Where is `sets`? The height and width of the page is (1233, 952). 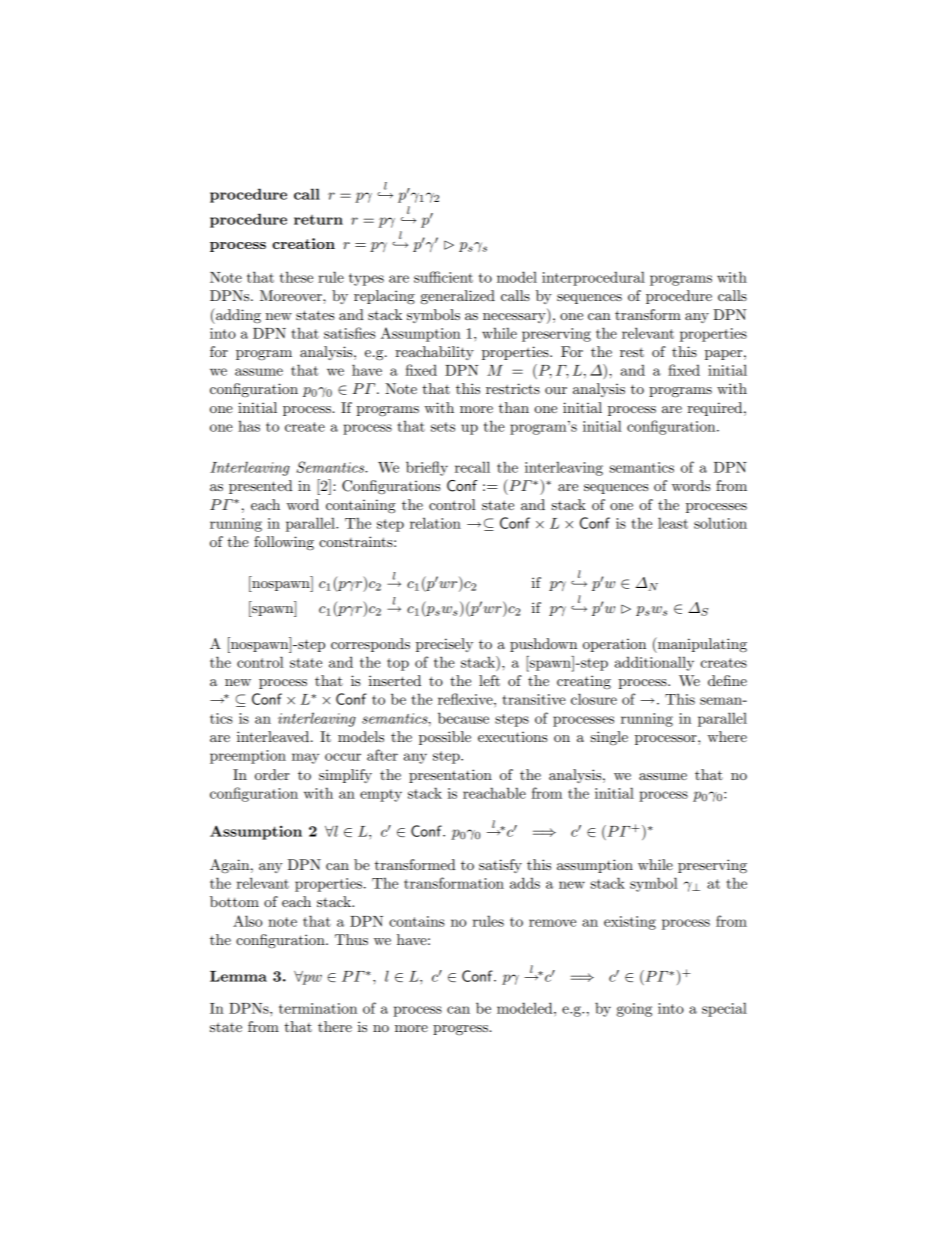 sets is located at coordinates (443, 427).
